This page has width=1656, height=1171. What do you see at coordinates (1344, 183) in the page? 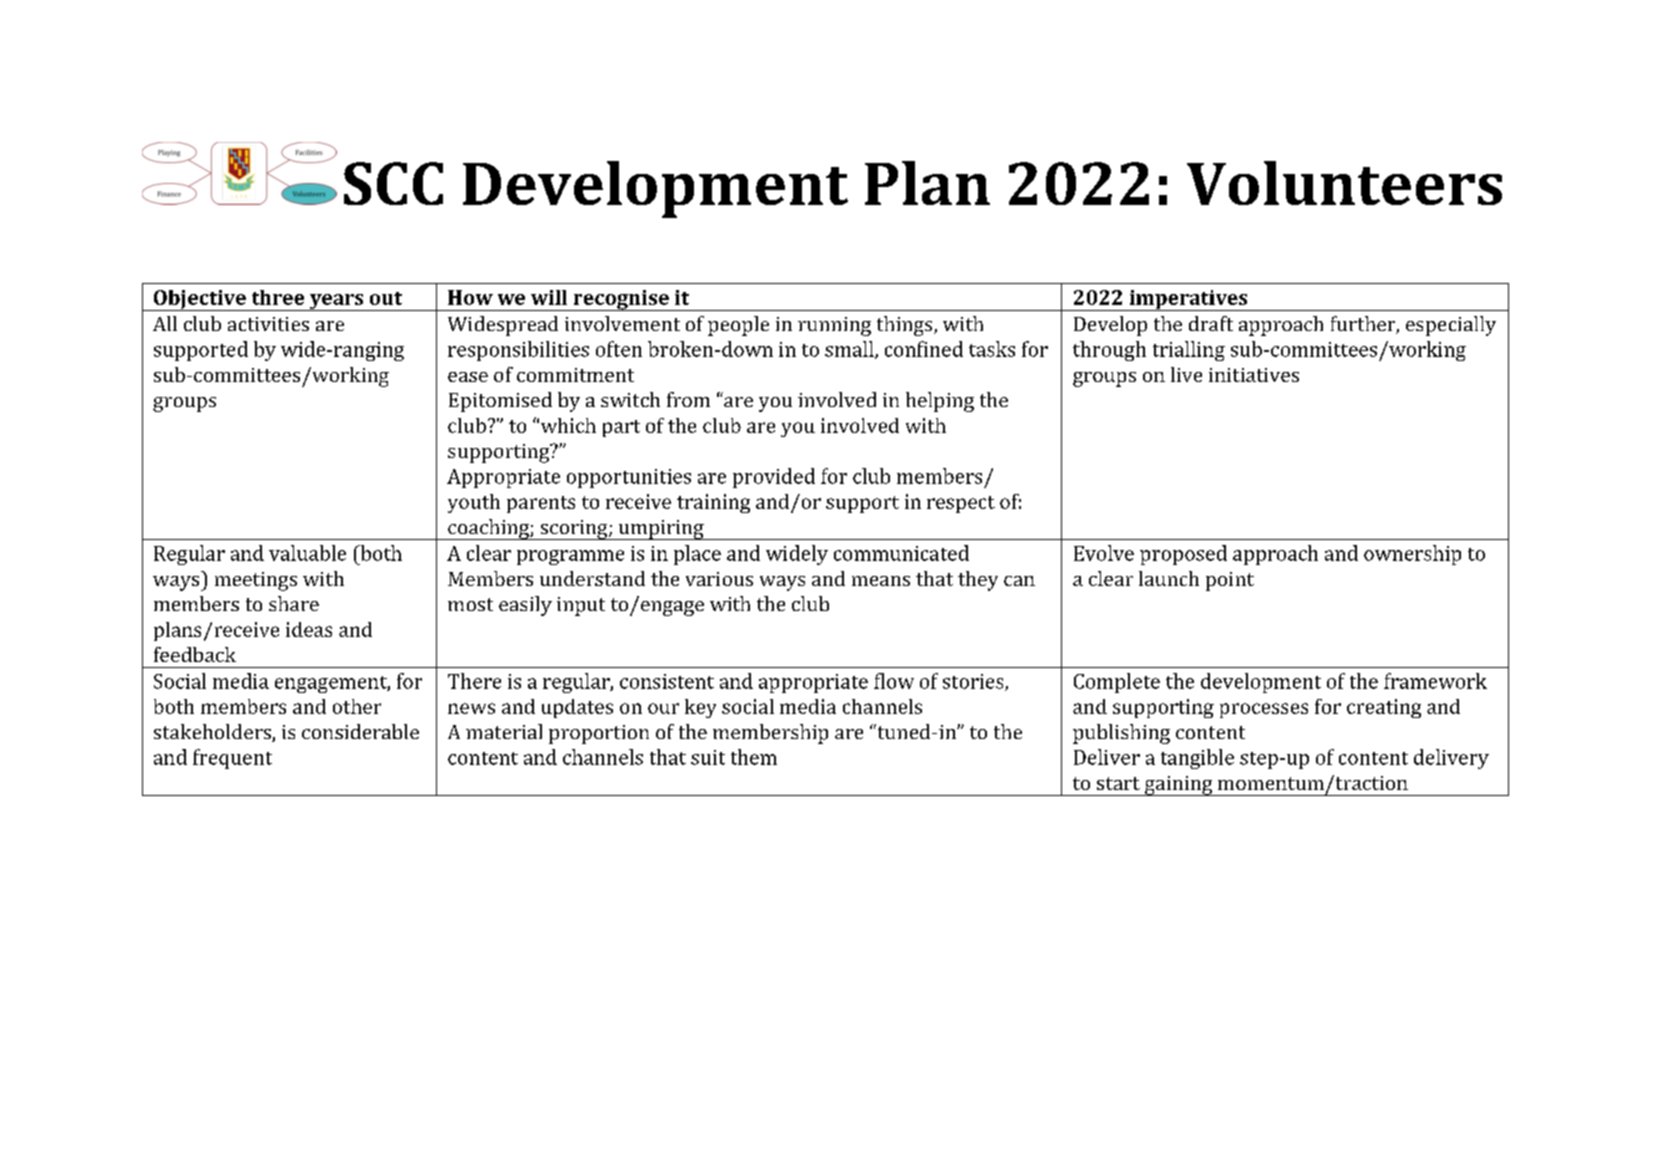
I see `Volunteers` at bounding box center [1344, 183].
